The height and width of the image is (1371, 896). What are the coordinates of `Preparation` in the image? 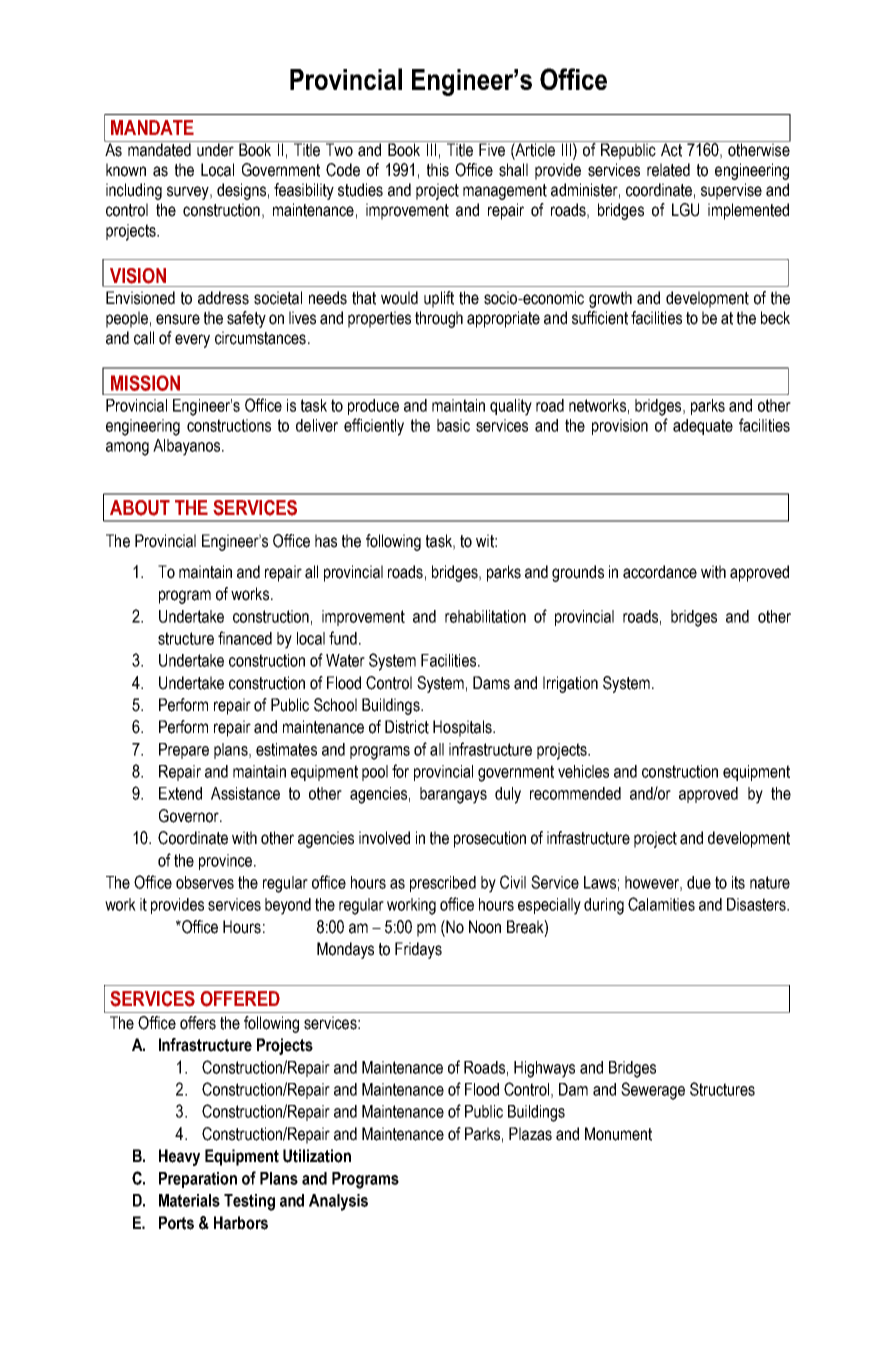 It's located at (198, 1180).
